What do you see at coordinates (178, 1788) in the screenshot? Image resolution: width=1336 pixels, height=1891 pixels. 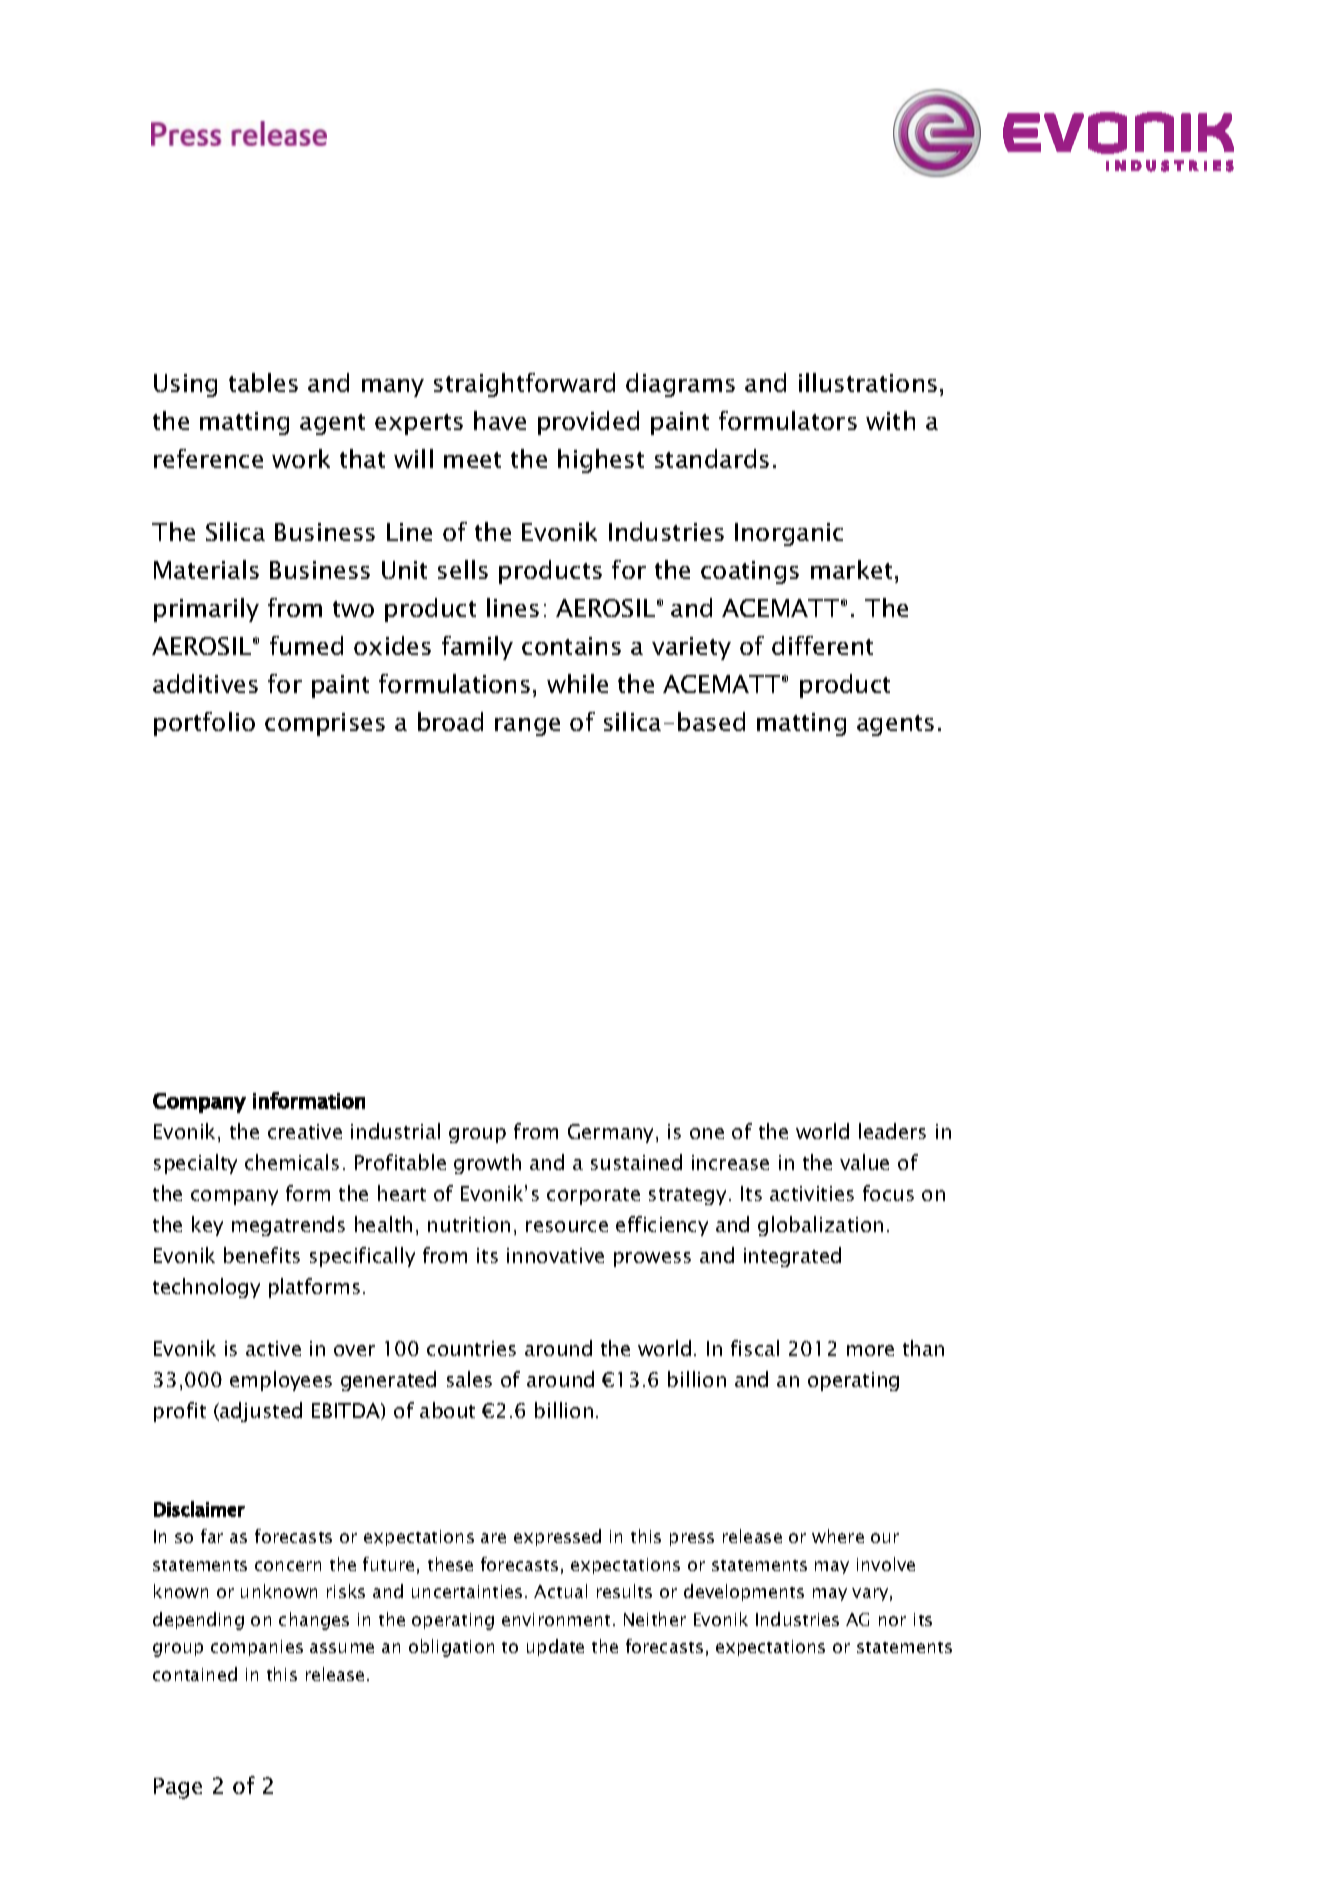 I see `Page` at bounding box center [178, 1788].
